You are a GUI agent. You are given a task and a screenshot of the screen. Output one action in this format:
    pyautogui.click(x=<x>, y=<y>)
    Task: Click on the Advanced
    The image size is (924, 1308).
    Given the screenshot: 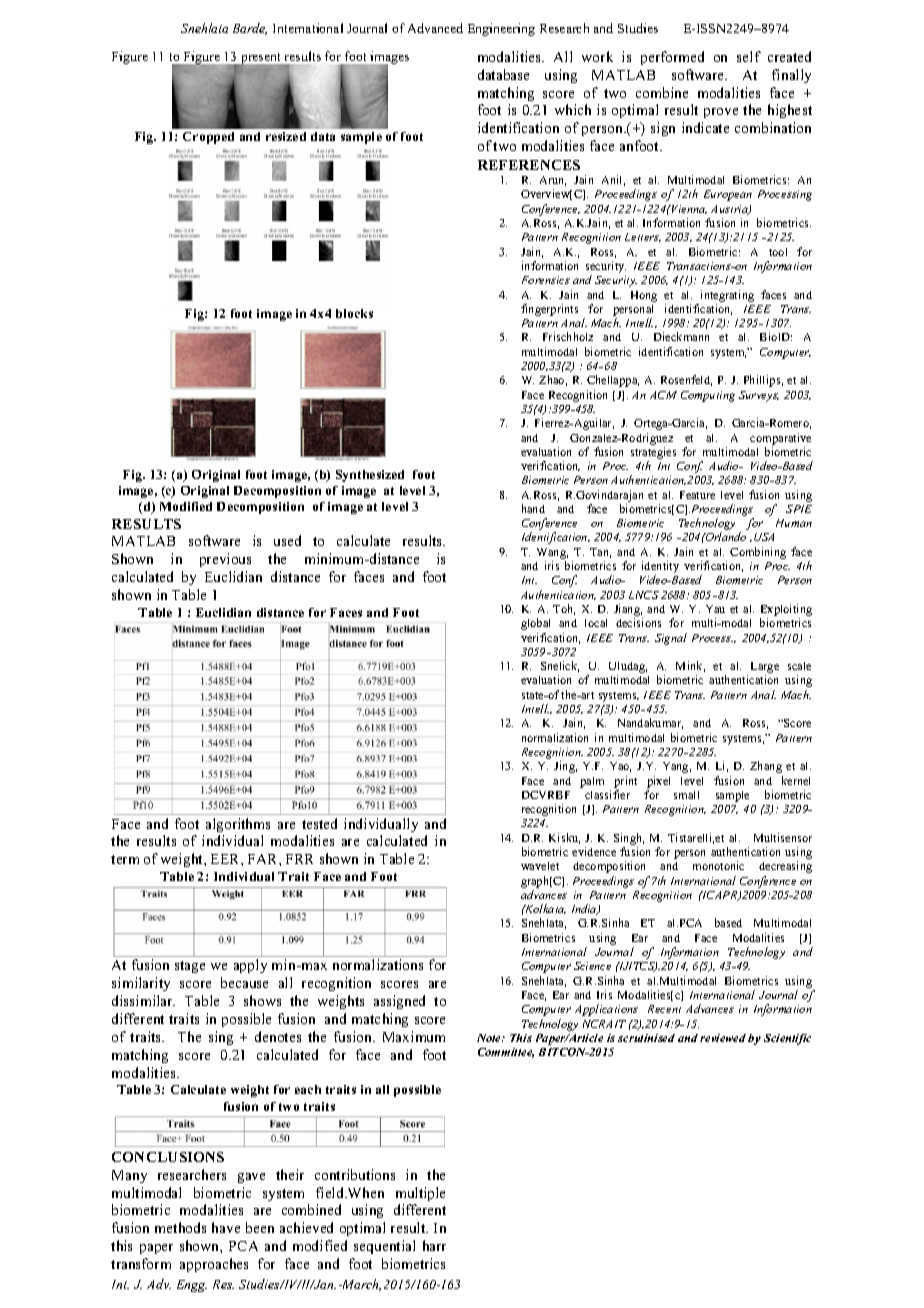 What is the action you would take?
    pyautogui.click(x=435, y=28)
